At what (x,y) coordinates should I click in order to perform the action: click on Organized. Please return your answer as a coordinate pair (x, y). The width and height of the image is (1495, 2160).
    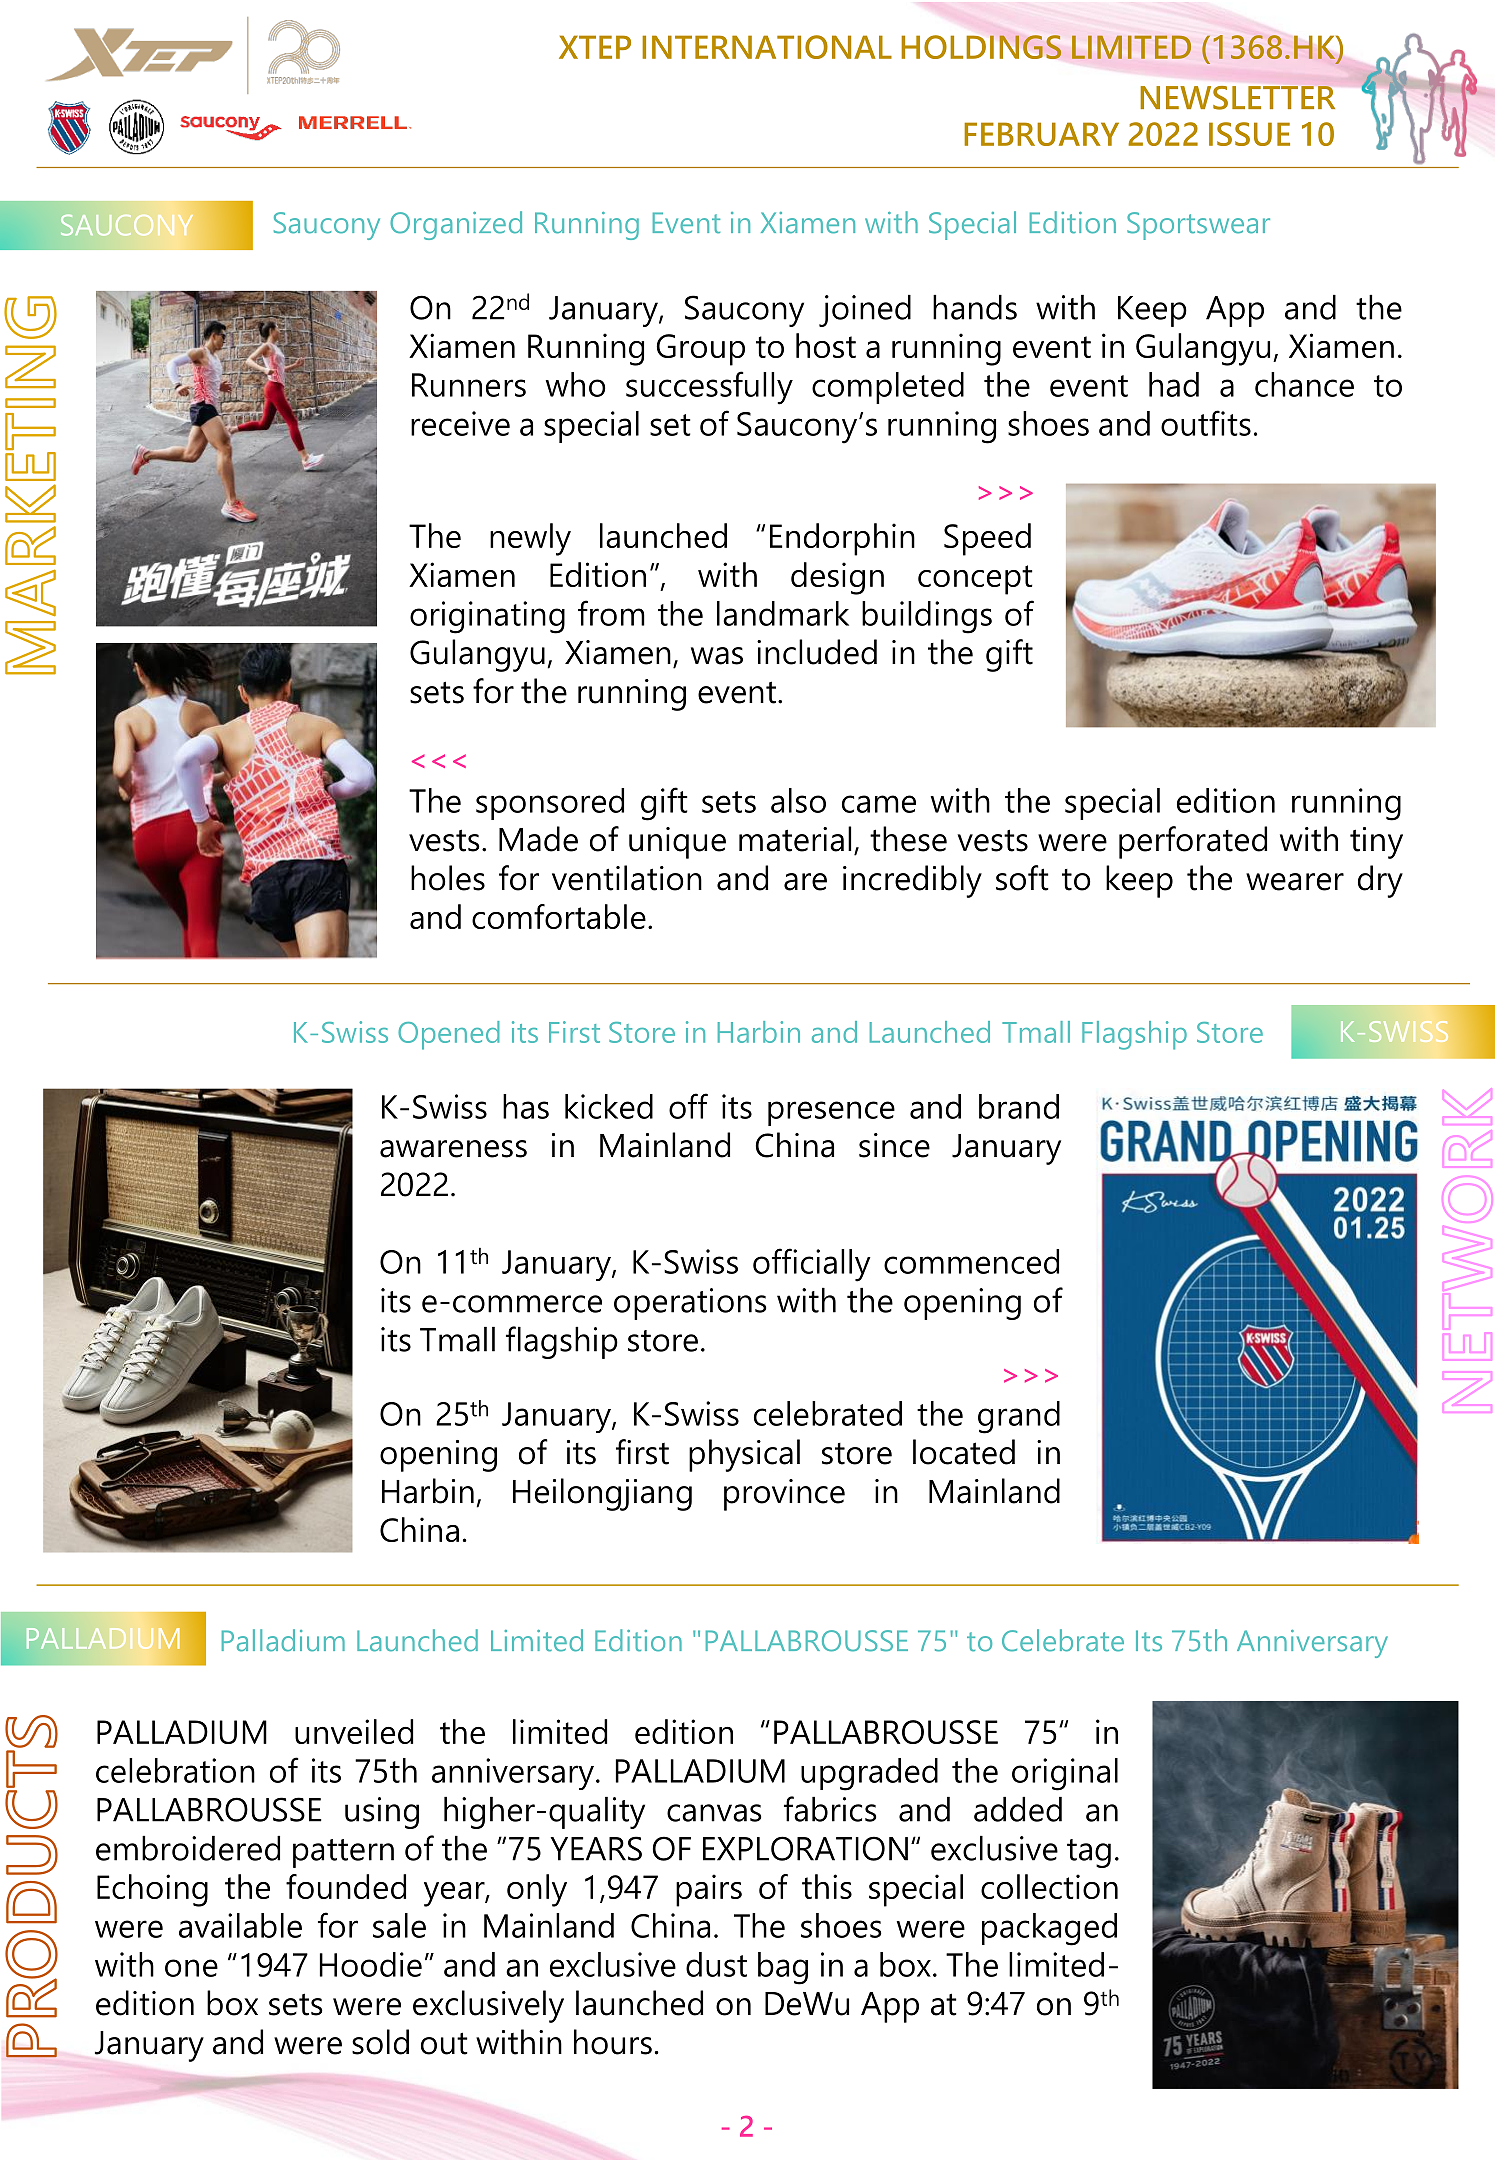
    Looking at the image, I should click on (456, 225).
